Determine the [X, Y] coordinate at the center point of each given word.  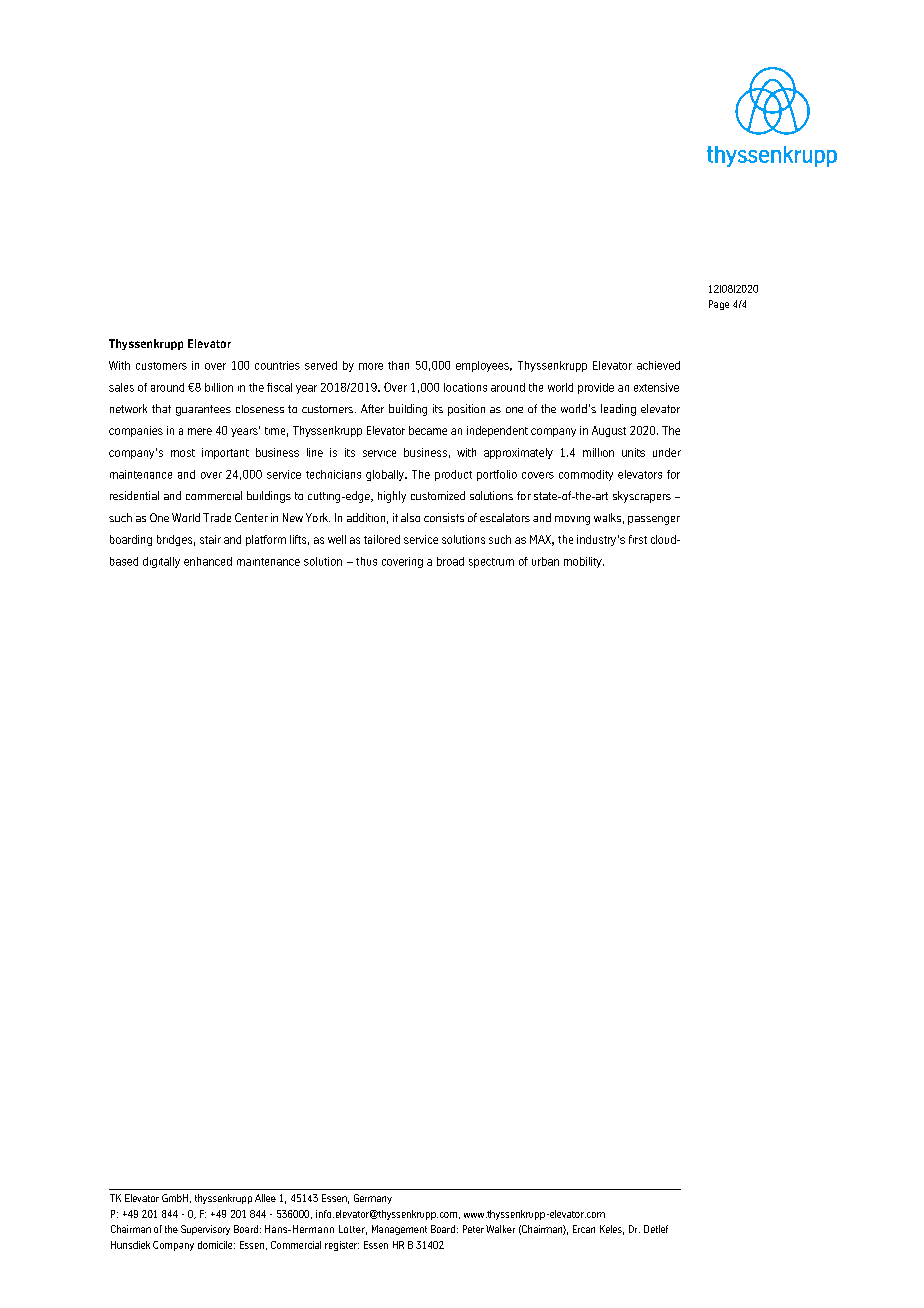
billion [219, 387]
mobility [584, 562]
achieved [658, 365]
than [398, 365]
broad [450, 561]
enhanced [208, 561]
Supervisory [205, 1230]
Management [399, 1230]
